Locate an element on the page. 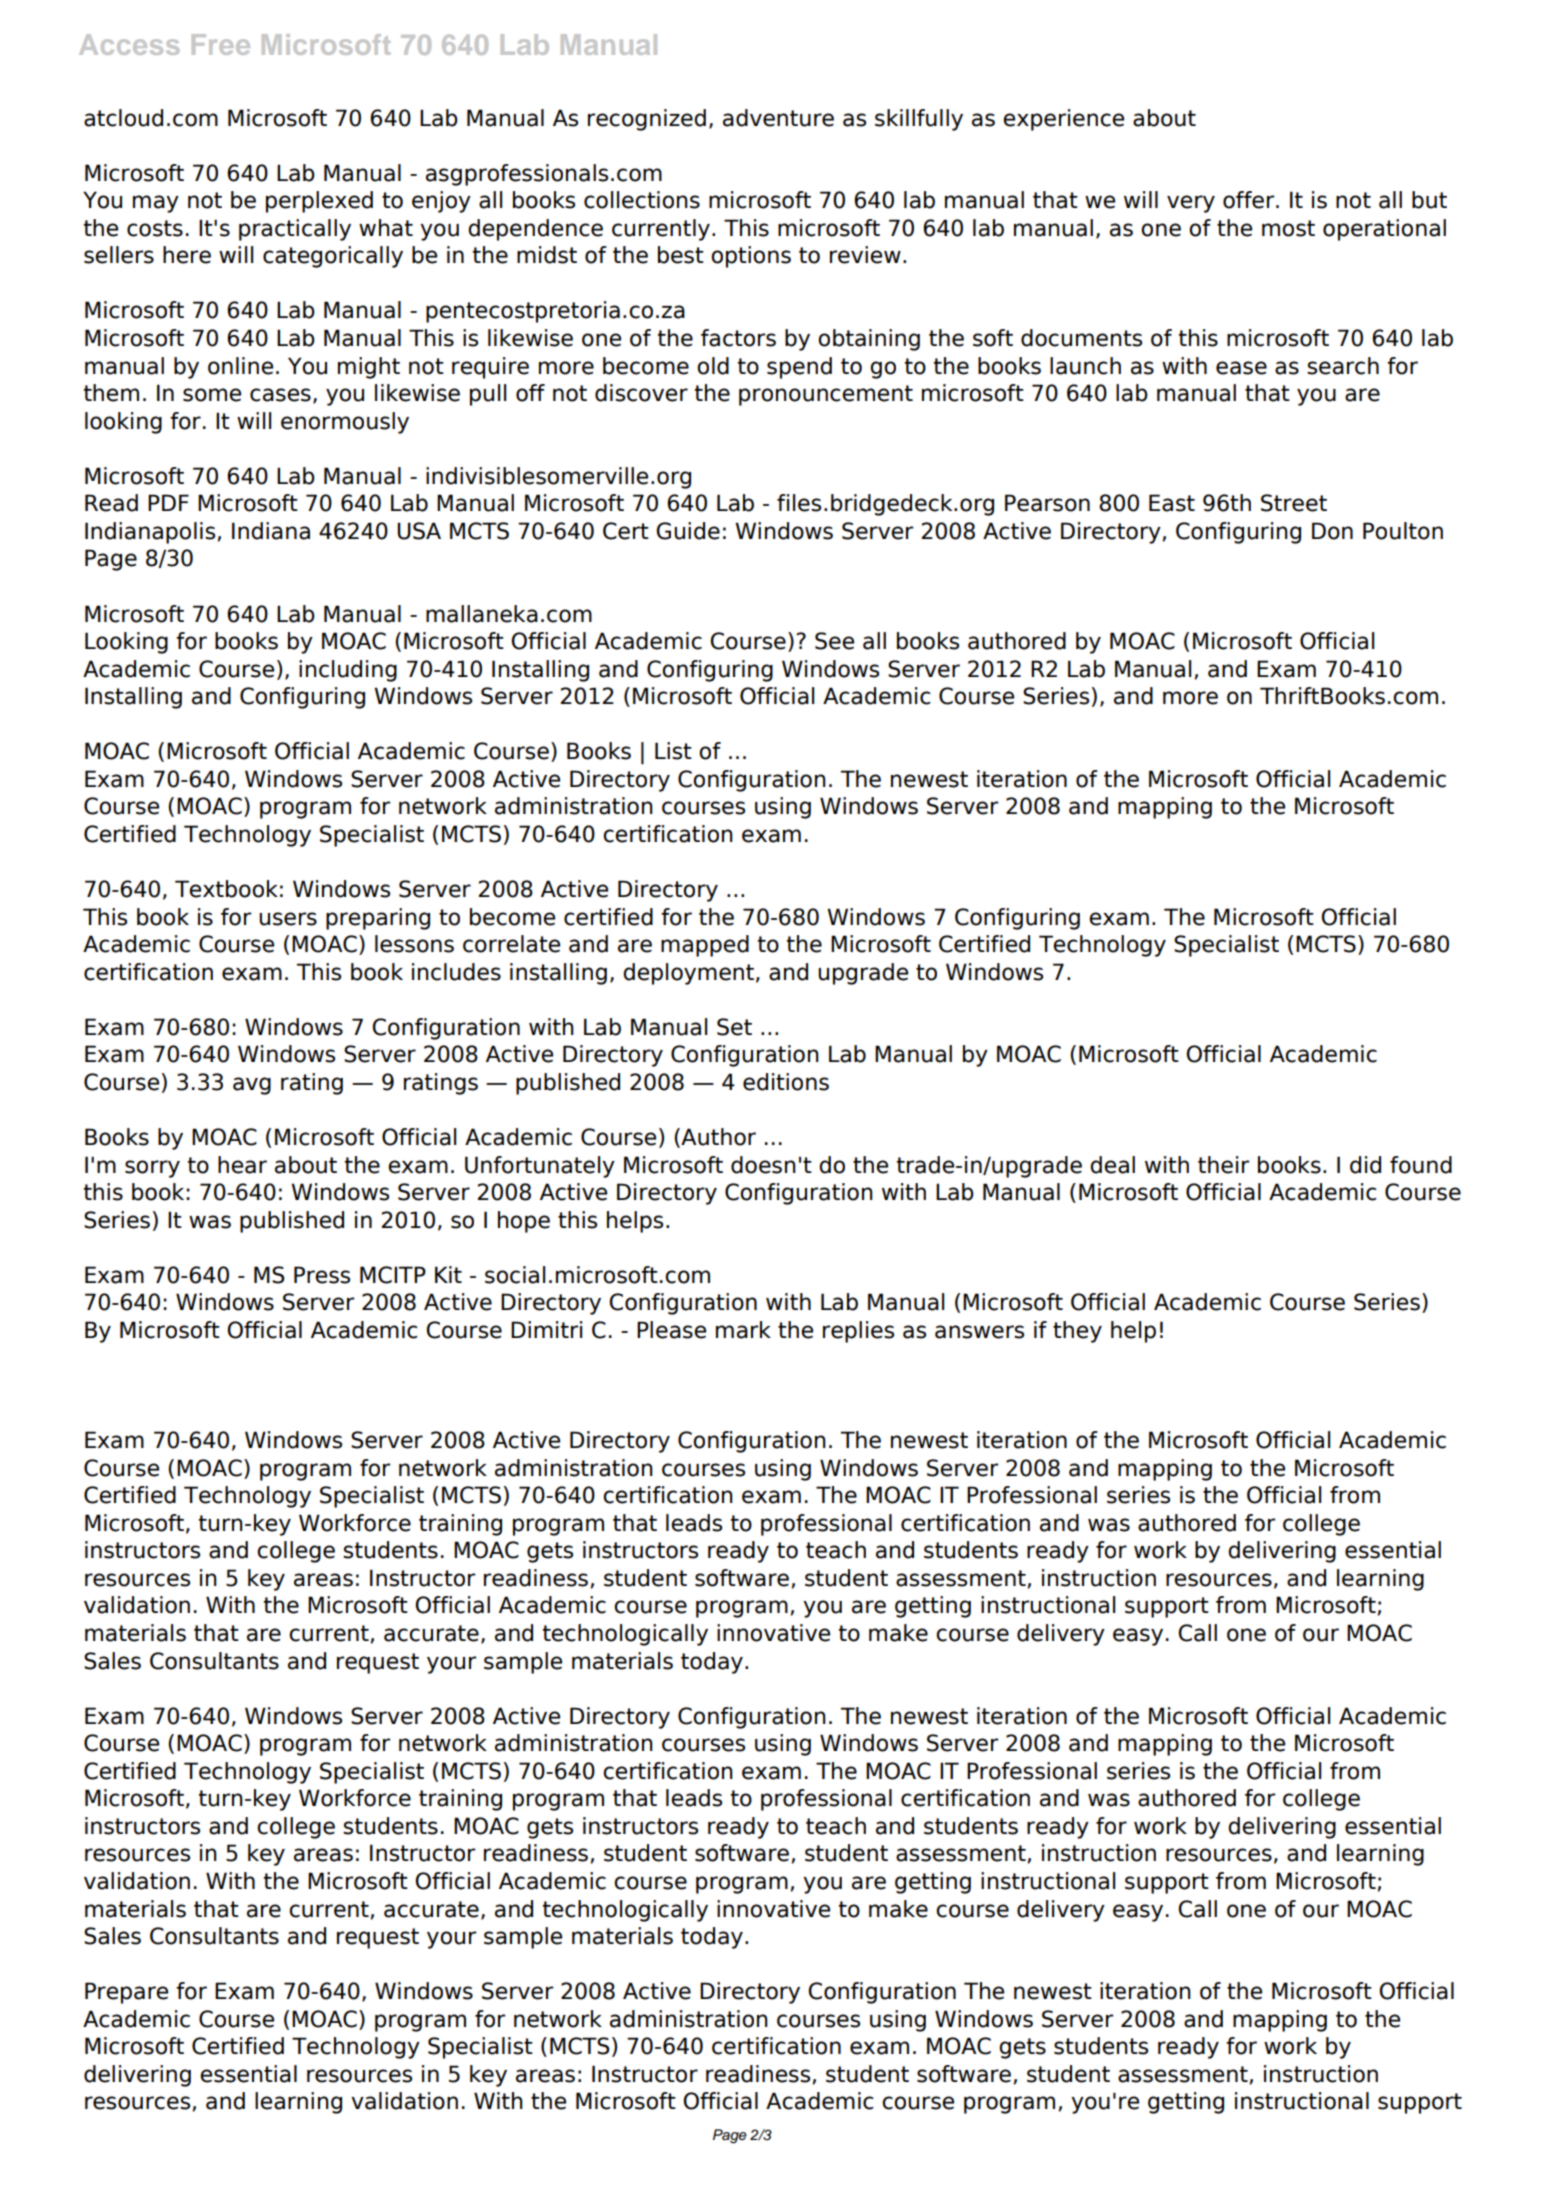 The width and height of the document is (1547, 2187). avg is located at coordinates (252, 1086).
